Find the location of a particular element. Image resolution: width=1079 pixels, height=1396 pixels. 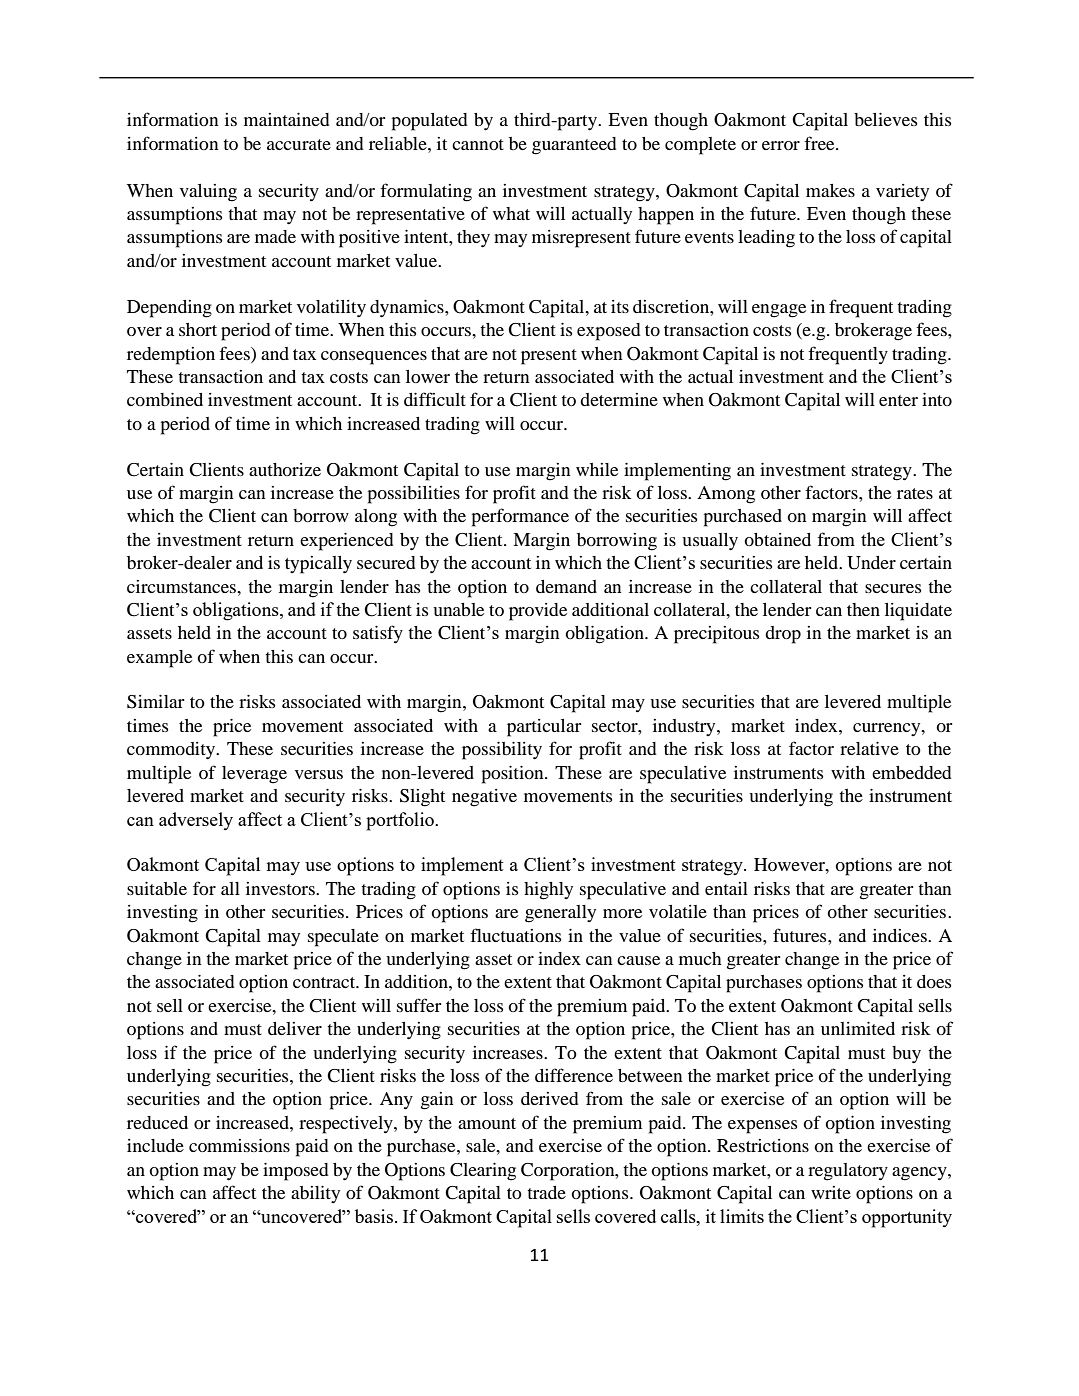

free is located at coordinates (820, 143).
